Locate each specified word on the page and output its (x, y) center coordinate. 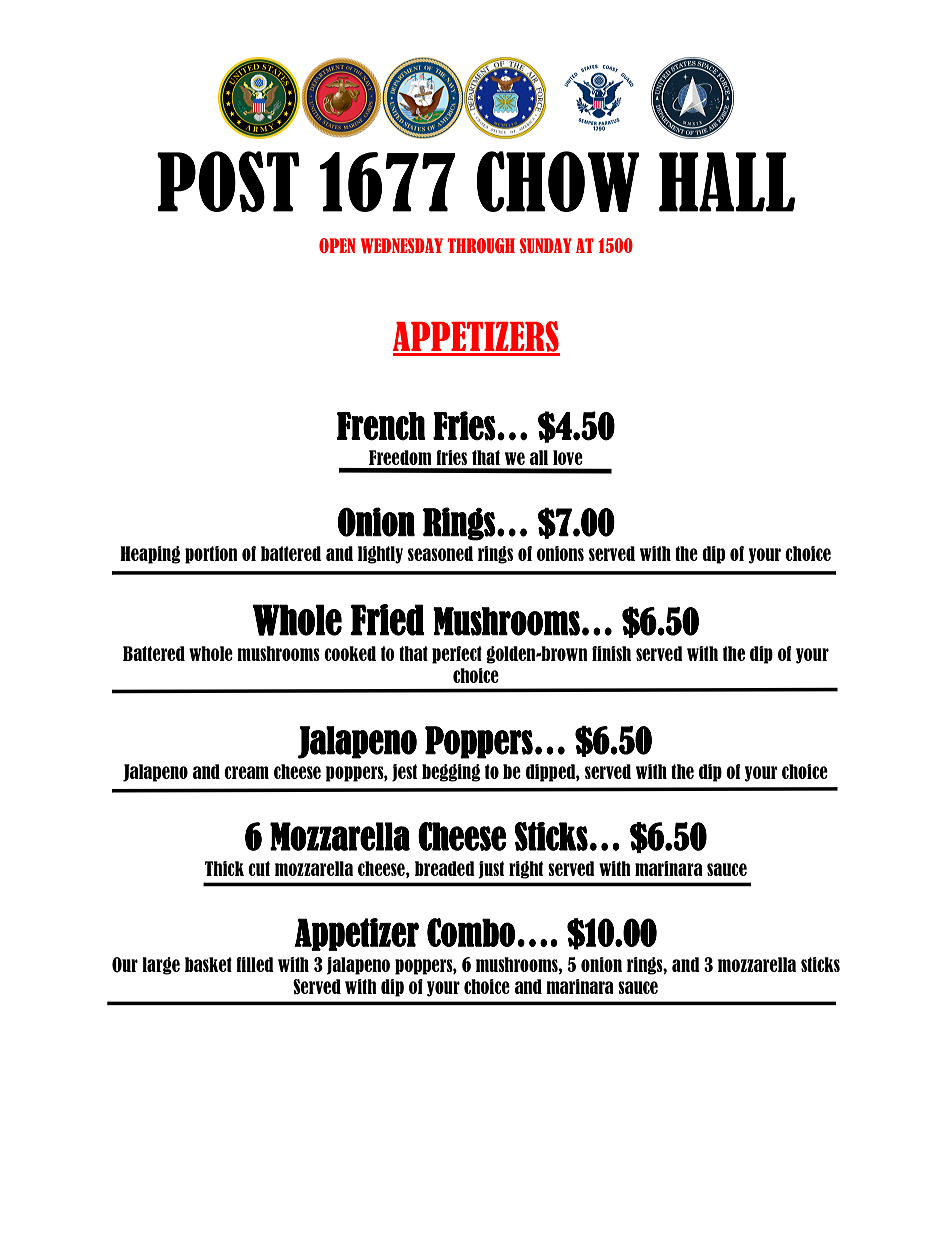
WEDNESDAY (402, 246)
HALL (727, 182)
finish (611, 653)
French (381, 426)
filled (255, 964)
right (526, 870)
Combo (471, 932)
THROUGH (481, 246)
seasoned (440, 553)
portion (211, 555)
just (491, 870)
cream (246, 772)
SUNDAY (546, 246)
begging (451, 773)
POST (228, 181)
